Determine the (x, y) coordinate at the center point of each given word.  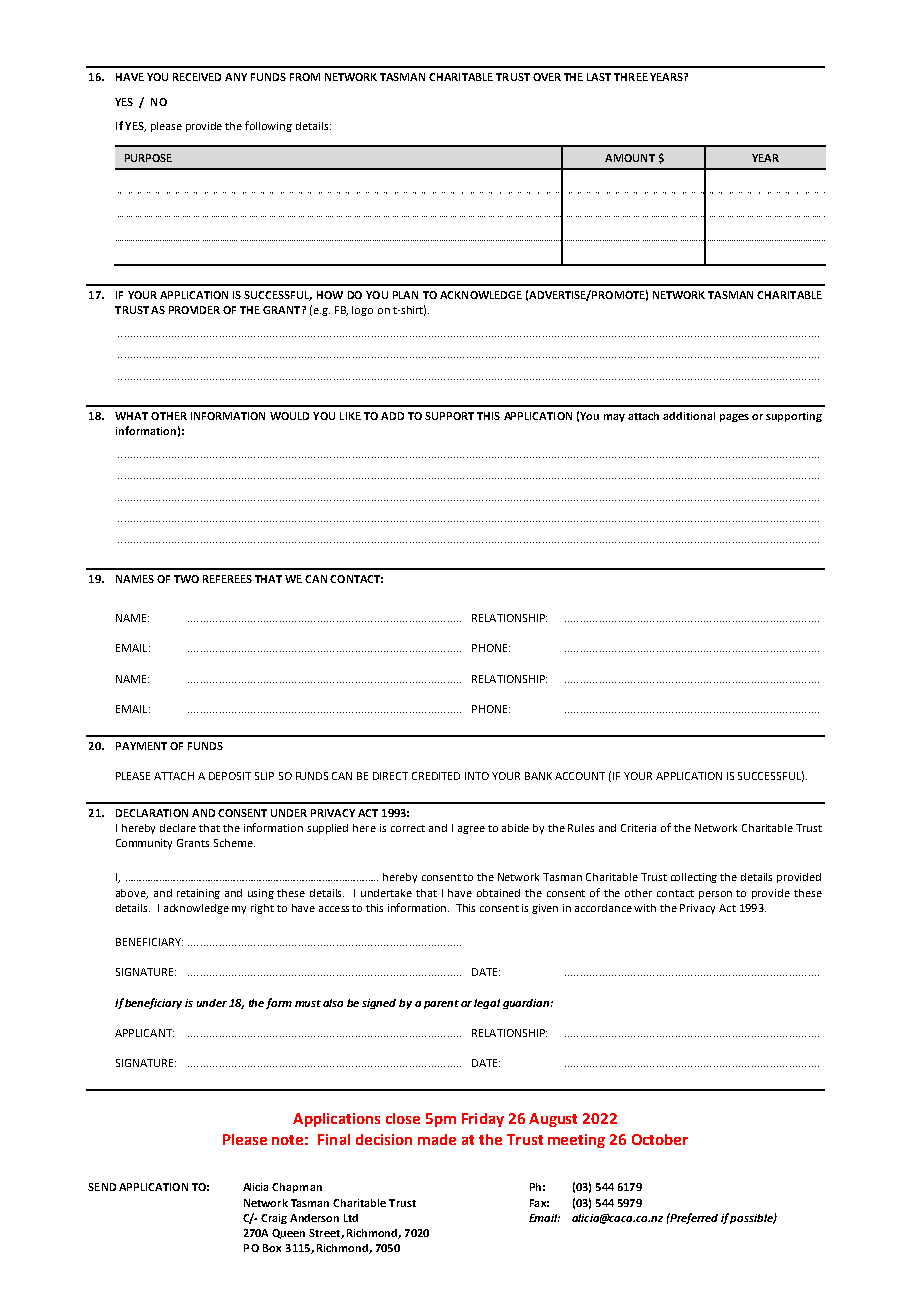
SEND (102, 1187)
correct (408, 828)
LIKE (350, 416)
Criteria (638, 828)
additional (689, 416)
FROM (305, 77)
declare (178, 828)
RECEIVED (197, 77)
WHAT (131, 416)
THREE (631, 77)
